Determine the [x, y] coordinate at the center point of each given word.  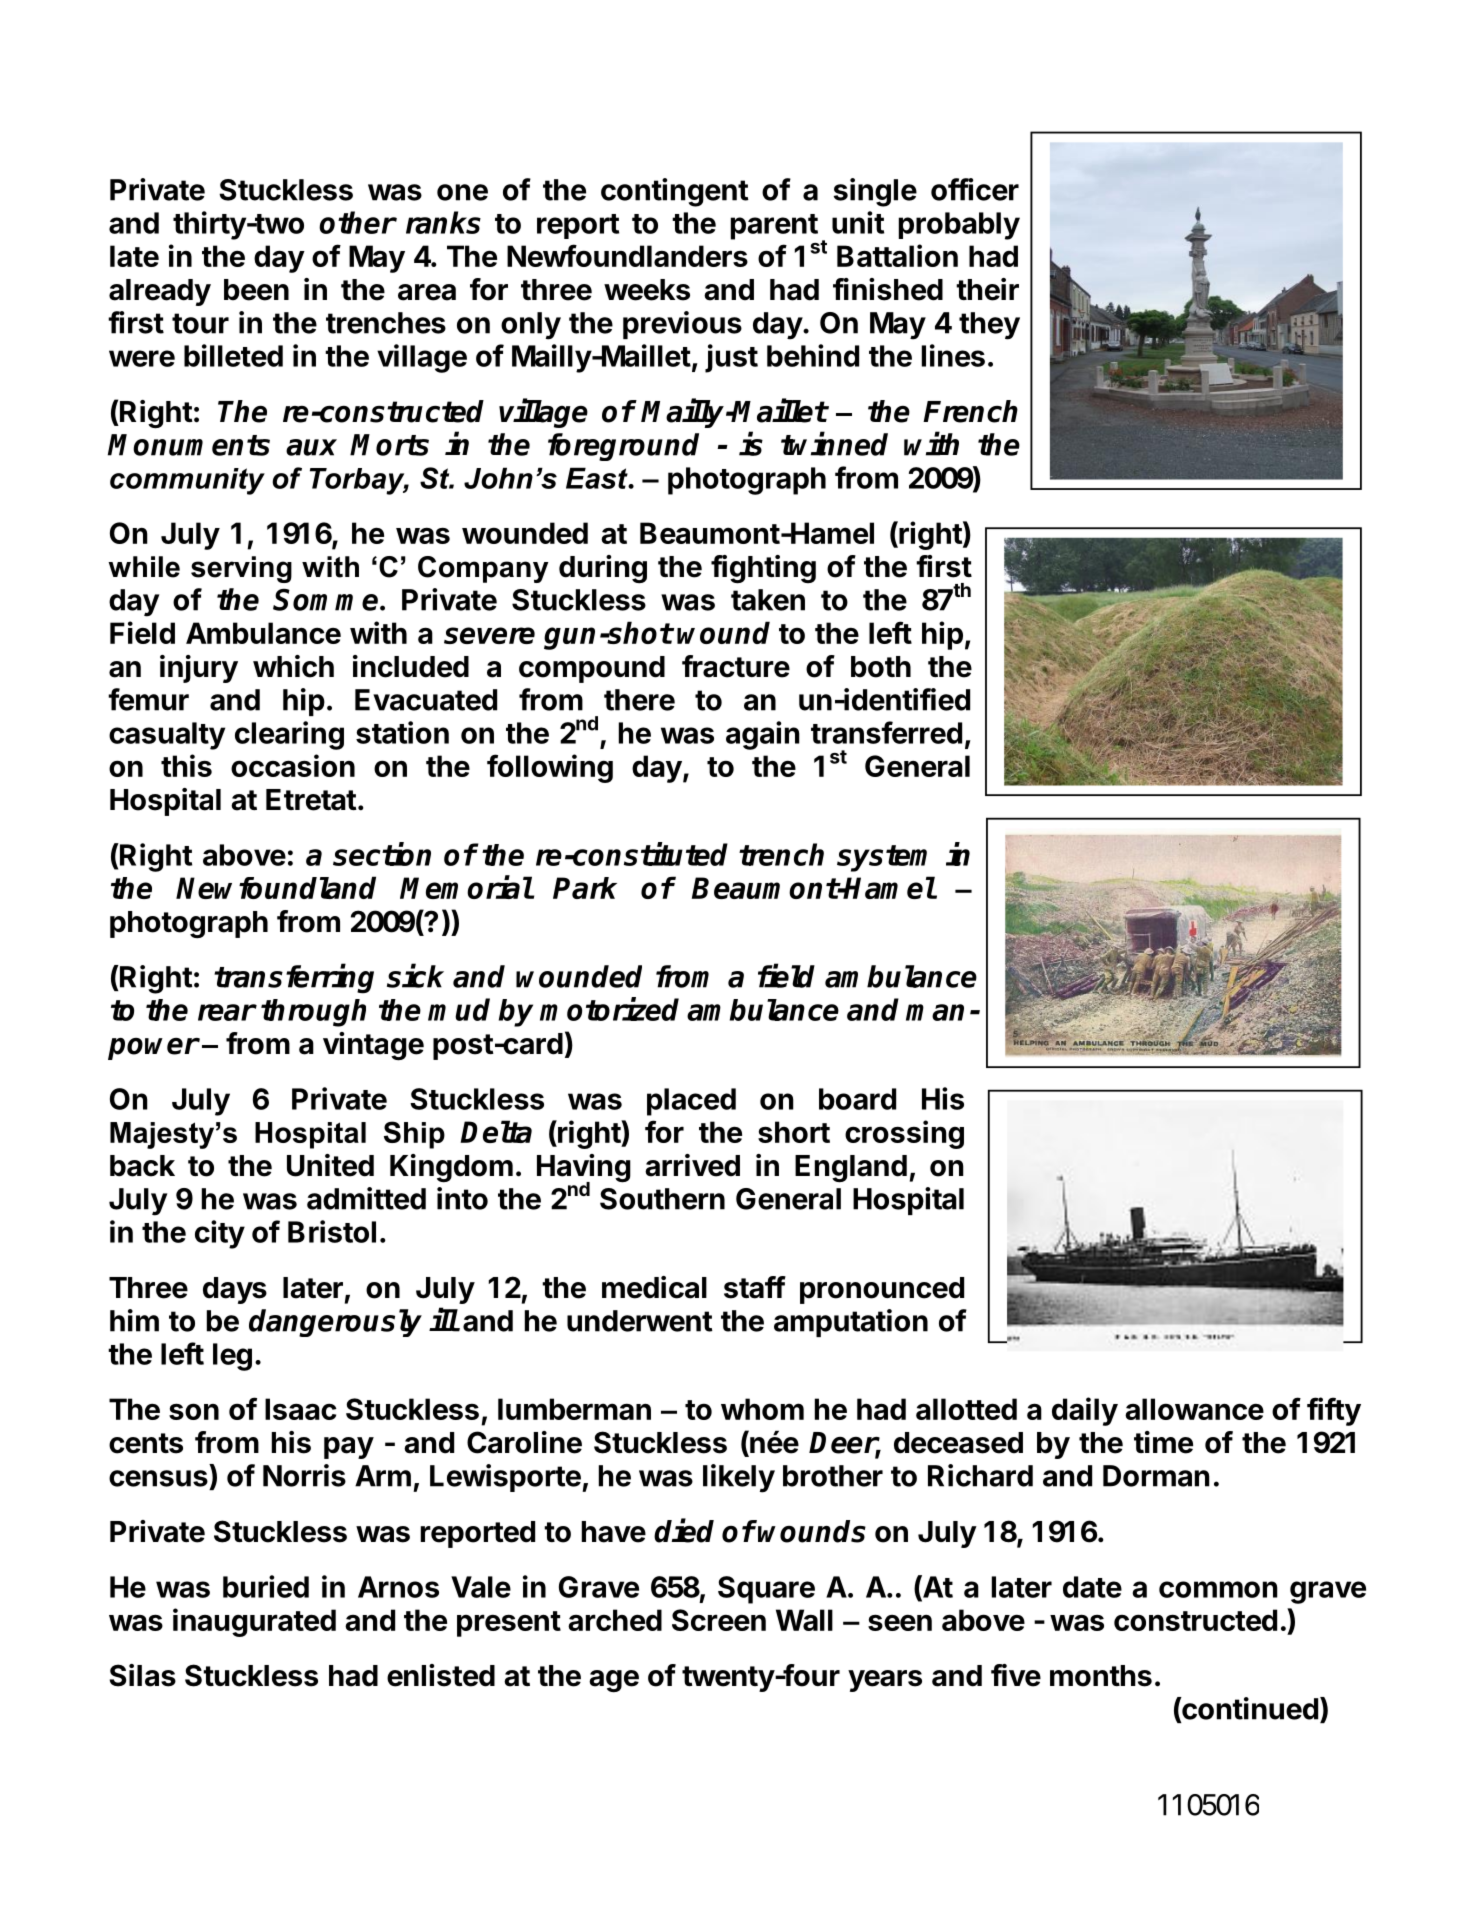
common [1218, 1589]
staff [755, 1287]
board [857, 1099]
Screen [719, 1620]
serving [241, 569]
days [235, 1290]
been [256, 290]
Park [585, 888]
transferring [294, 979]
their [987, 289]
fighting [763, 569]
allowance [1194, 1409]
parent [774, 227]
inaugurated [254, 1622]
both [881, 667]
